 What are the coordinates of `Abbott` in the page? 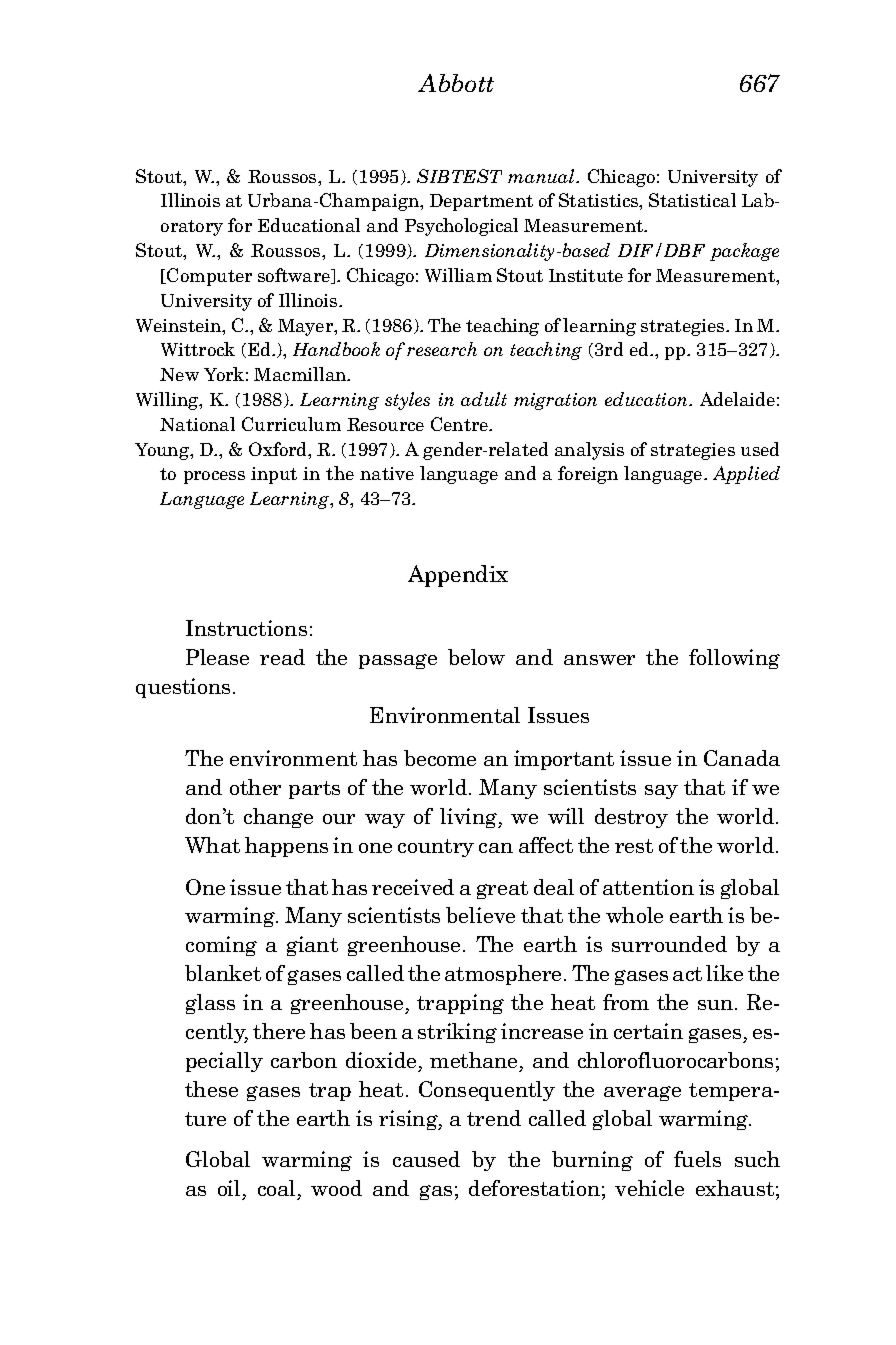 It's located at (456, 83).
